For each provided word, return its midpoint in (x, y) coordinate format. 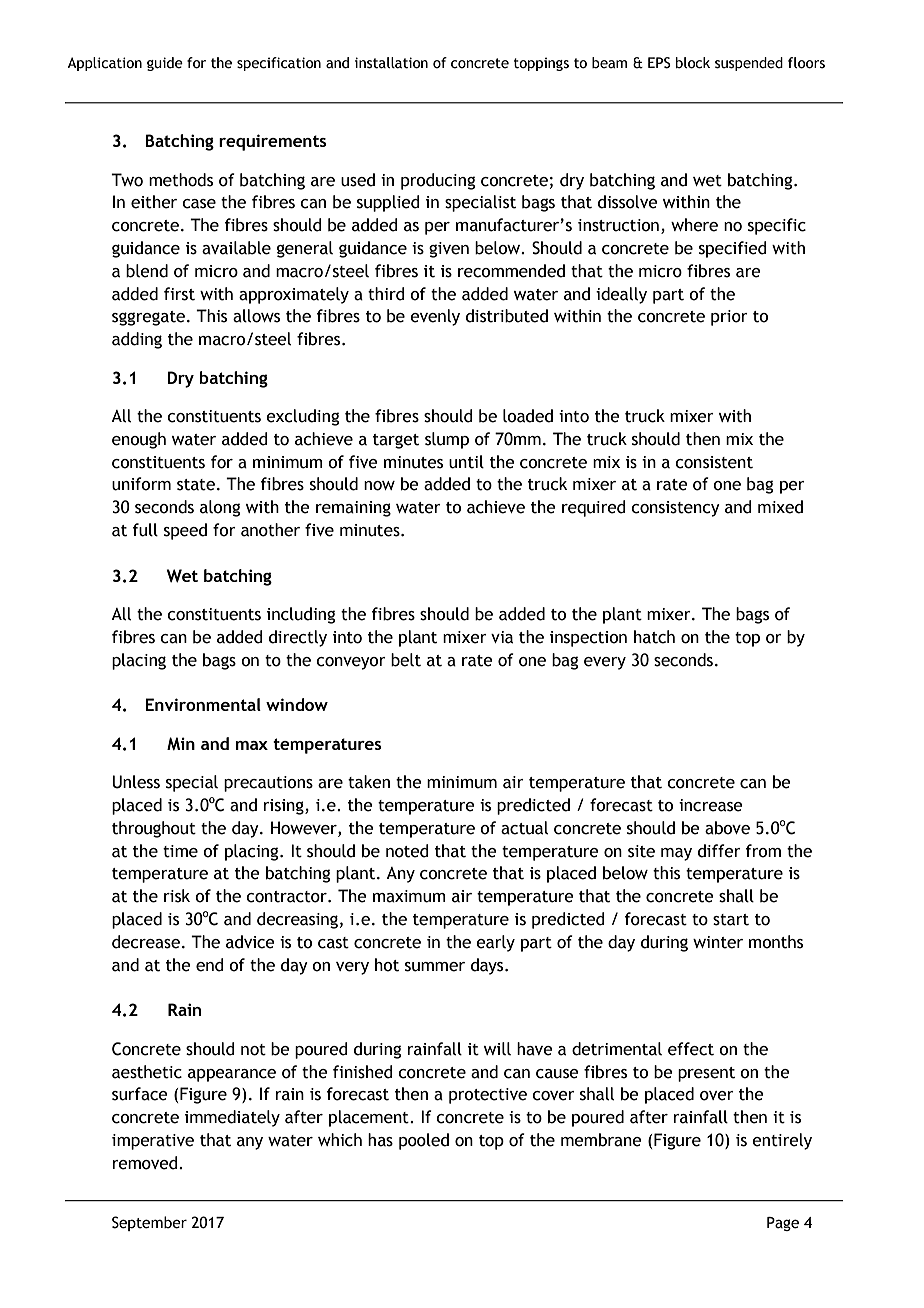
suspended (749, 64)
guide (165, 64)
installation (391, 63)
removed (146, 1163)
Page (783, 1224)
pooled (424, 1141)
